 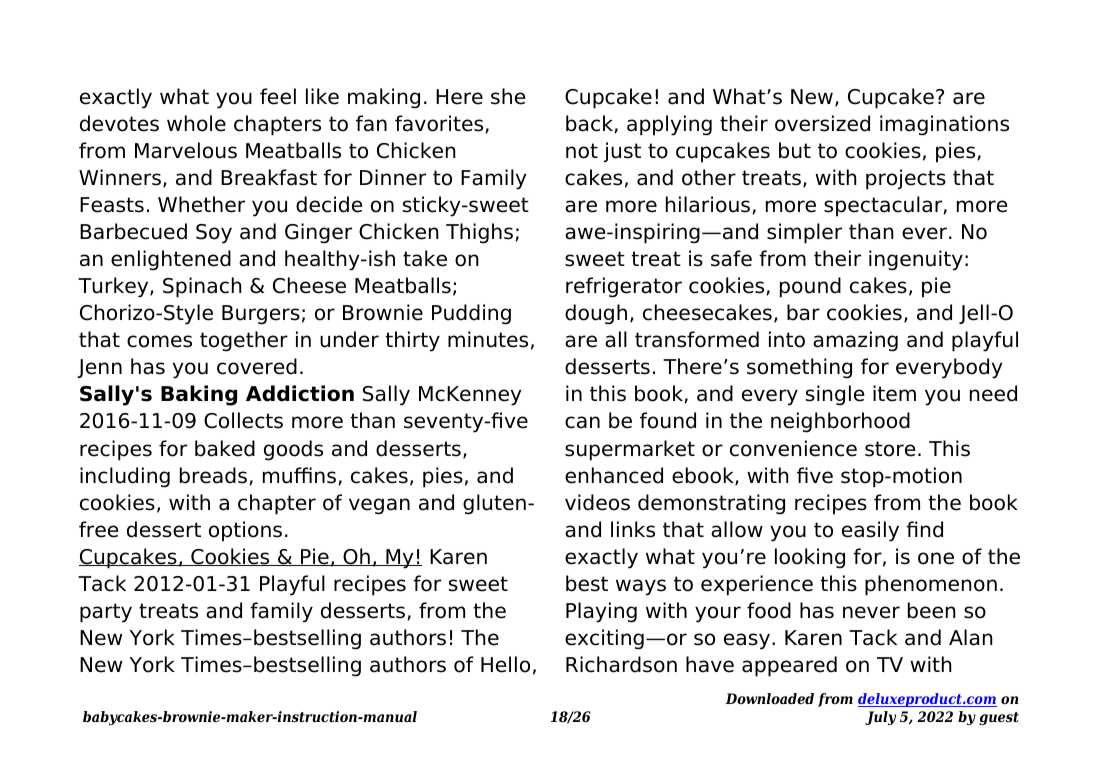 I want to click on Burgers, so click(x=261, y=315).
